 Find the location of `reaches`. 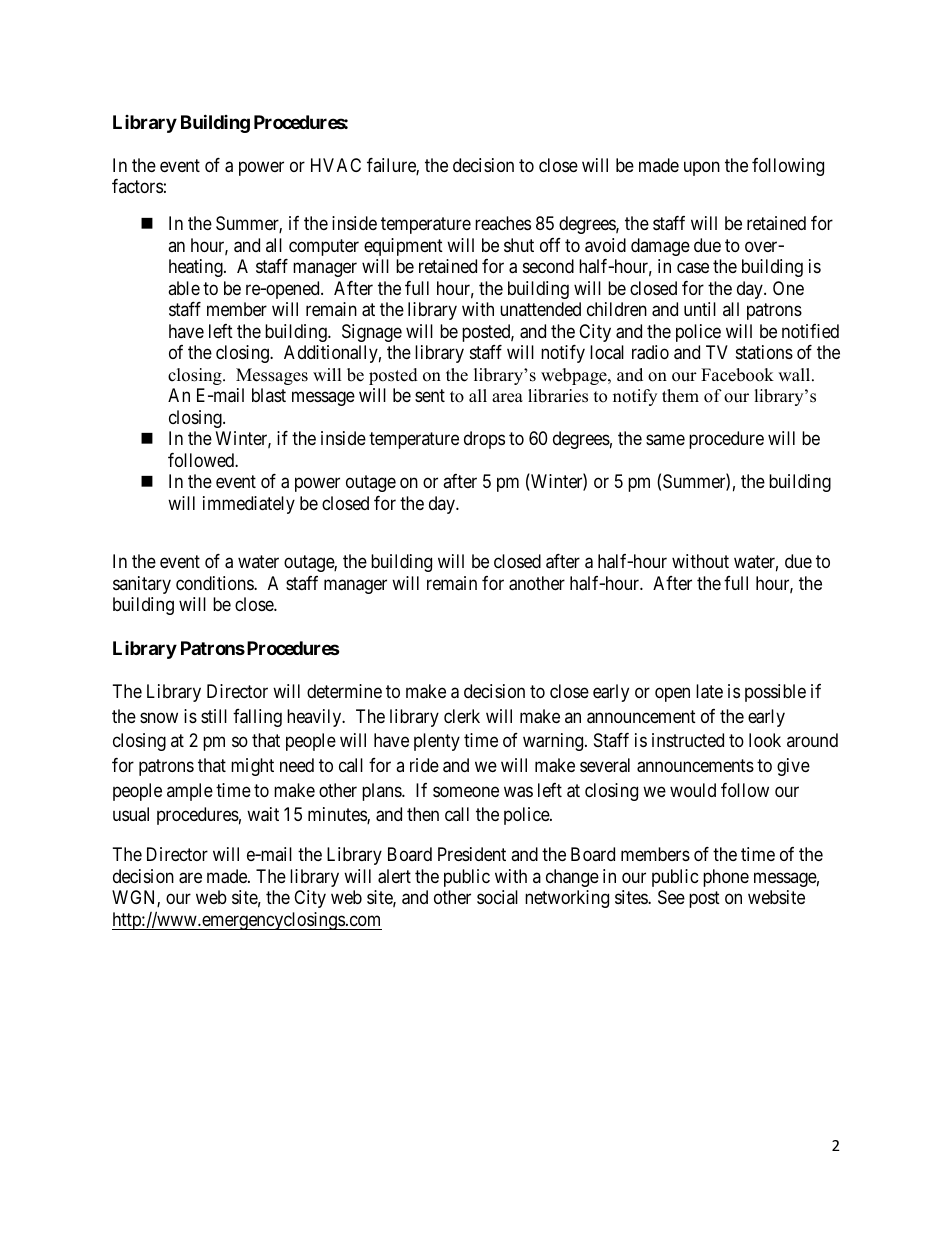

reaches is located at coordinates (503, 223).
